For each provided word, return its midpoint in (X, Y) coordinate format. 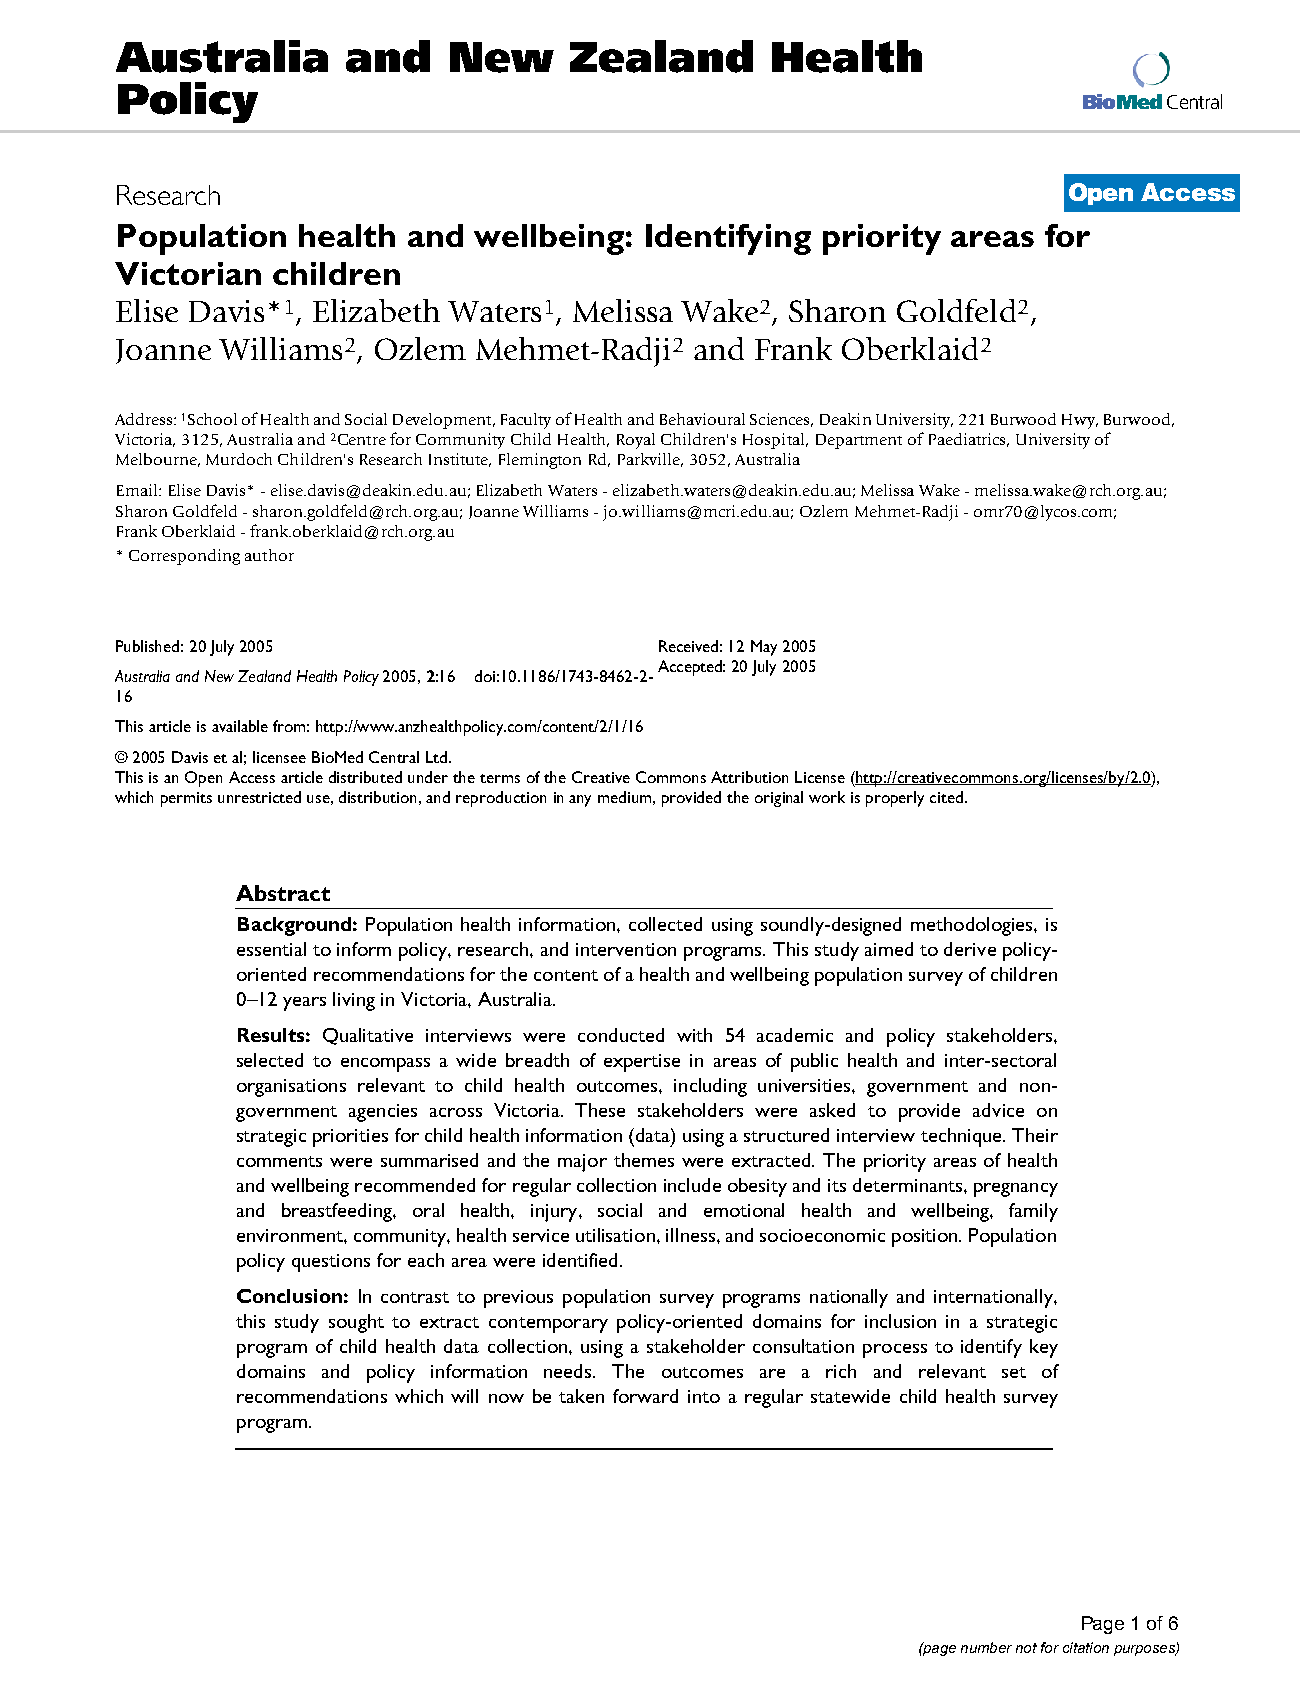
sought (356, 1323)
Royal (636, 441)
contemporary (548, 1325)
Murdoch (239, 459)
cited (946, 797)
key (1044, 1348)
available (240, 726)
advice (998, 1110)
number (986, 1647)
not (1026, 1648)
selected (270, 1060)
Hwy (1080, 421)
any (580, 801)
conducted (621, 1035)
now (506, 1398)
